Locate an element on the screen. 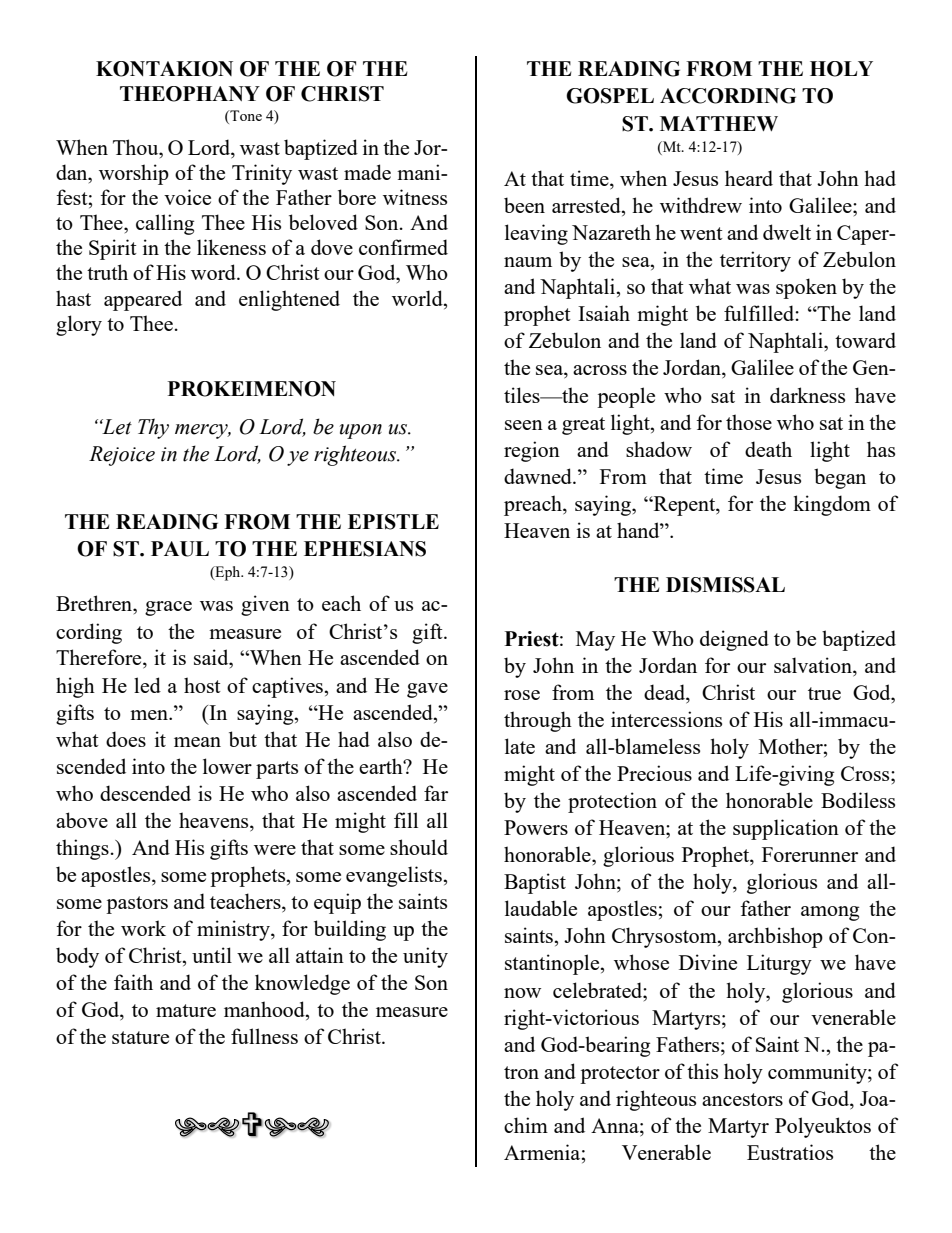 Image resolution: width=952 pixels, height=1233 pixels. mean is located at coordinates (197, 742).
